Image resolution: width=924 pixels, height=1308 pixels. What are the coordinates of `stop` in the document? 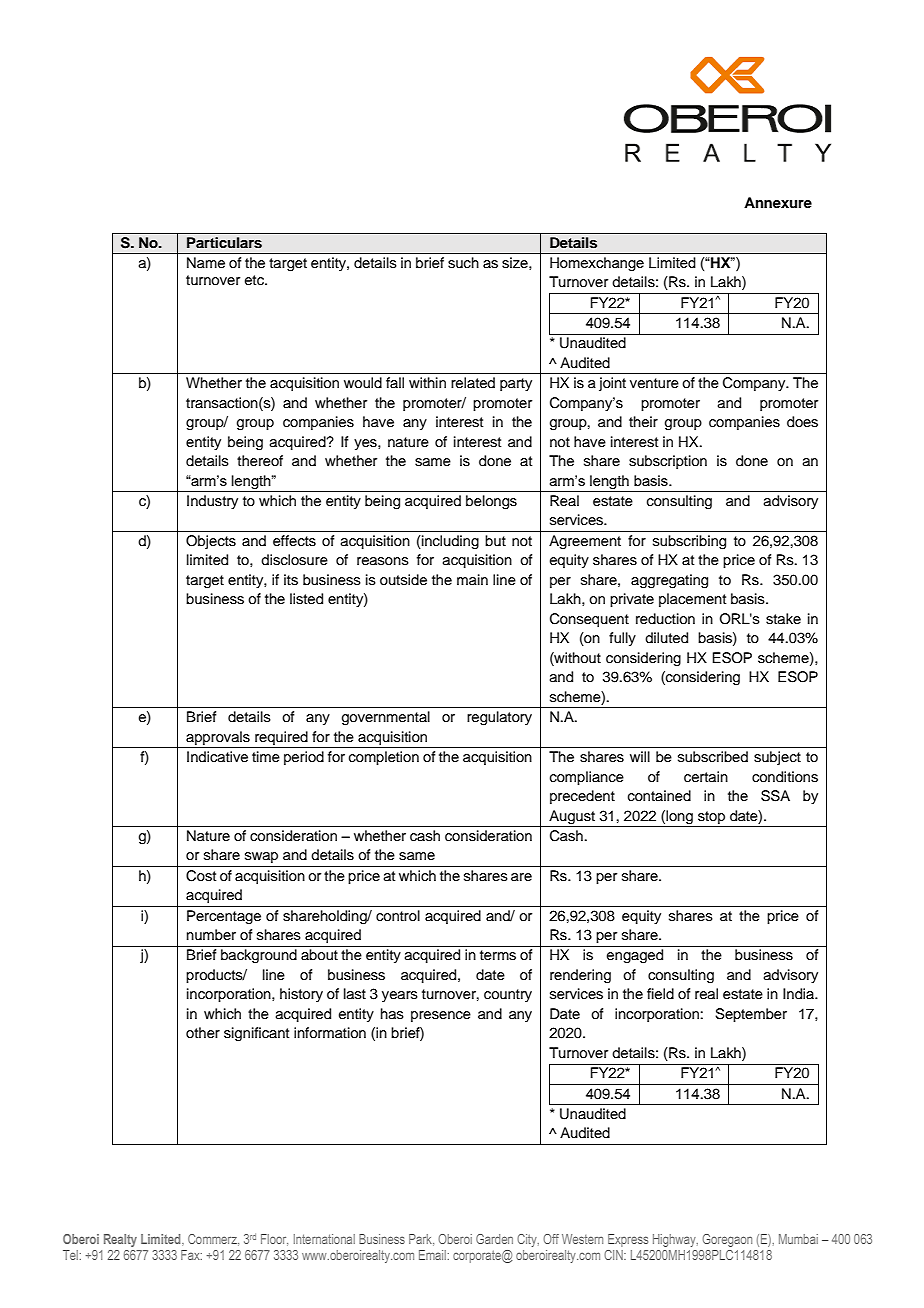 It's located at (711, 817).
